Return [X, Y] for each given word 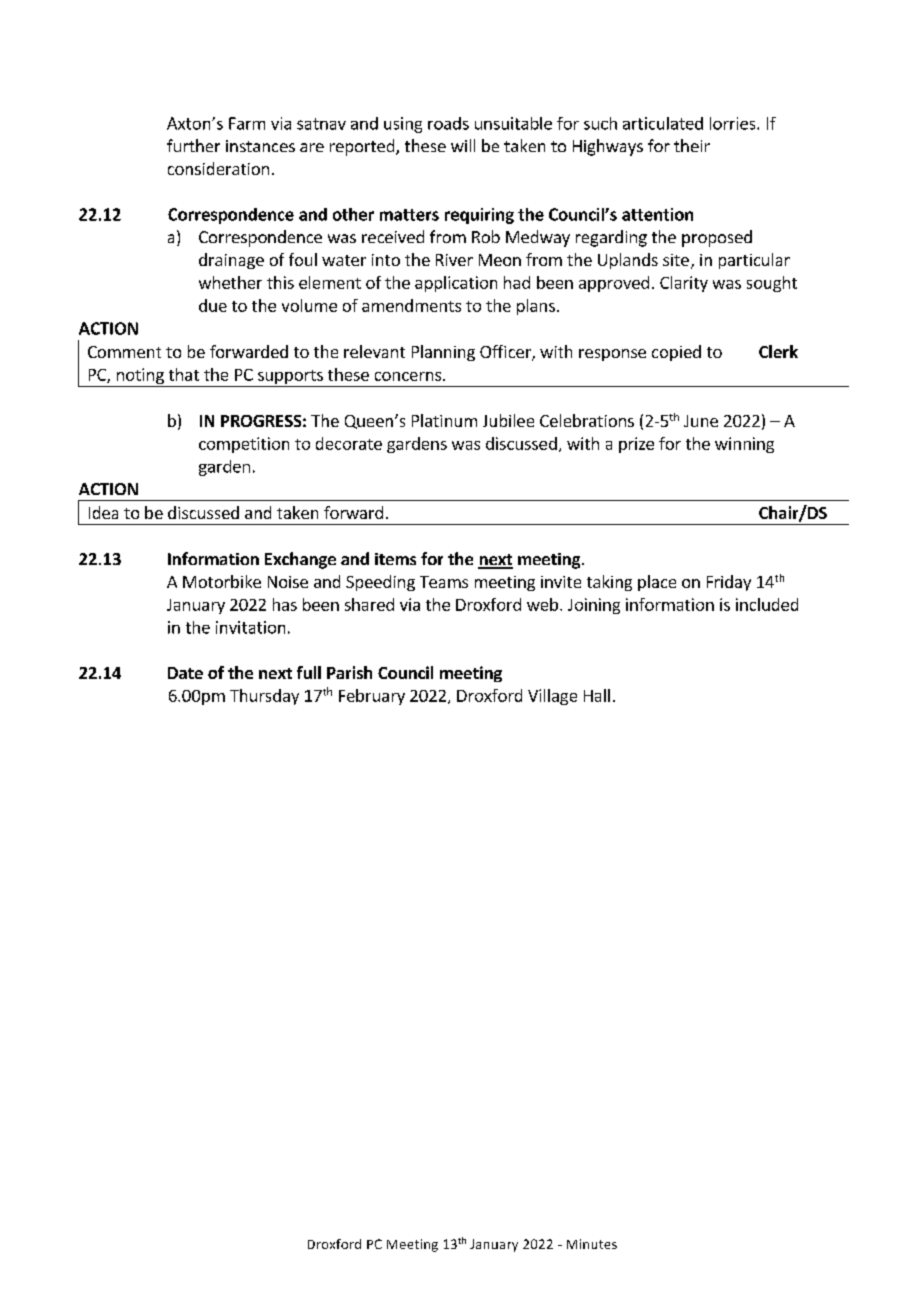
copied [676, 353]
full [309, 672]
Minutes [592, 1244]
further [193, 145]
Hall [597, 695]
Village [552, 697]
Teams [444, 582]
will [463, 145]
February [372, 697]
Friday [729, 583]
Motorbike [222, 581]
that [184, 374]
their [692, 145]
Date [185, 673]
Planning [443, 353]
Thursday [264, 697]
